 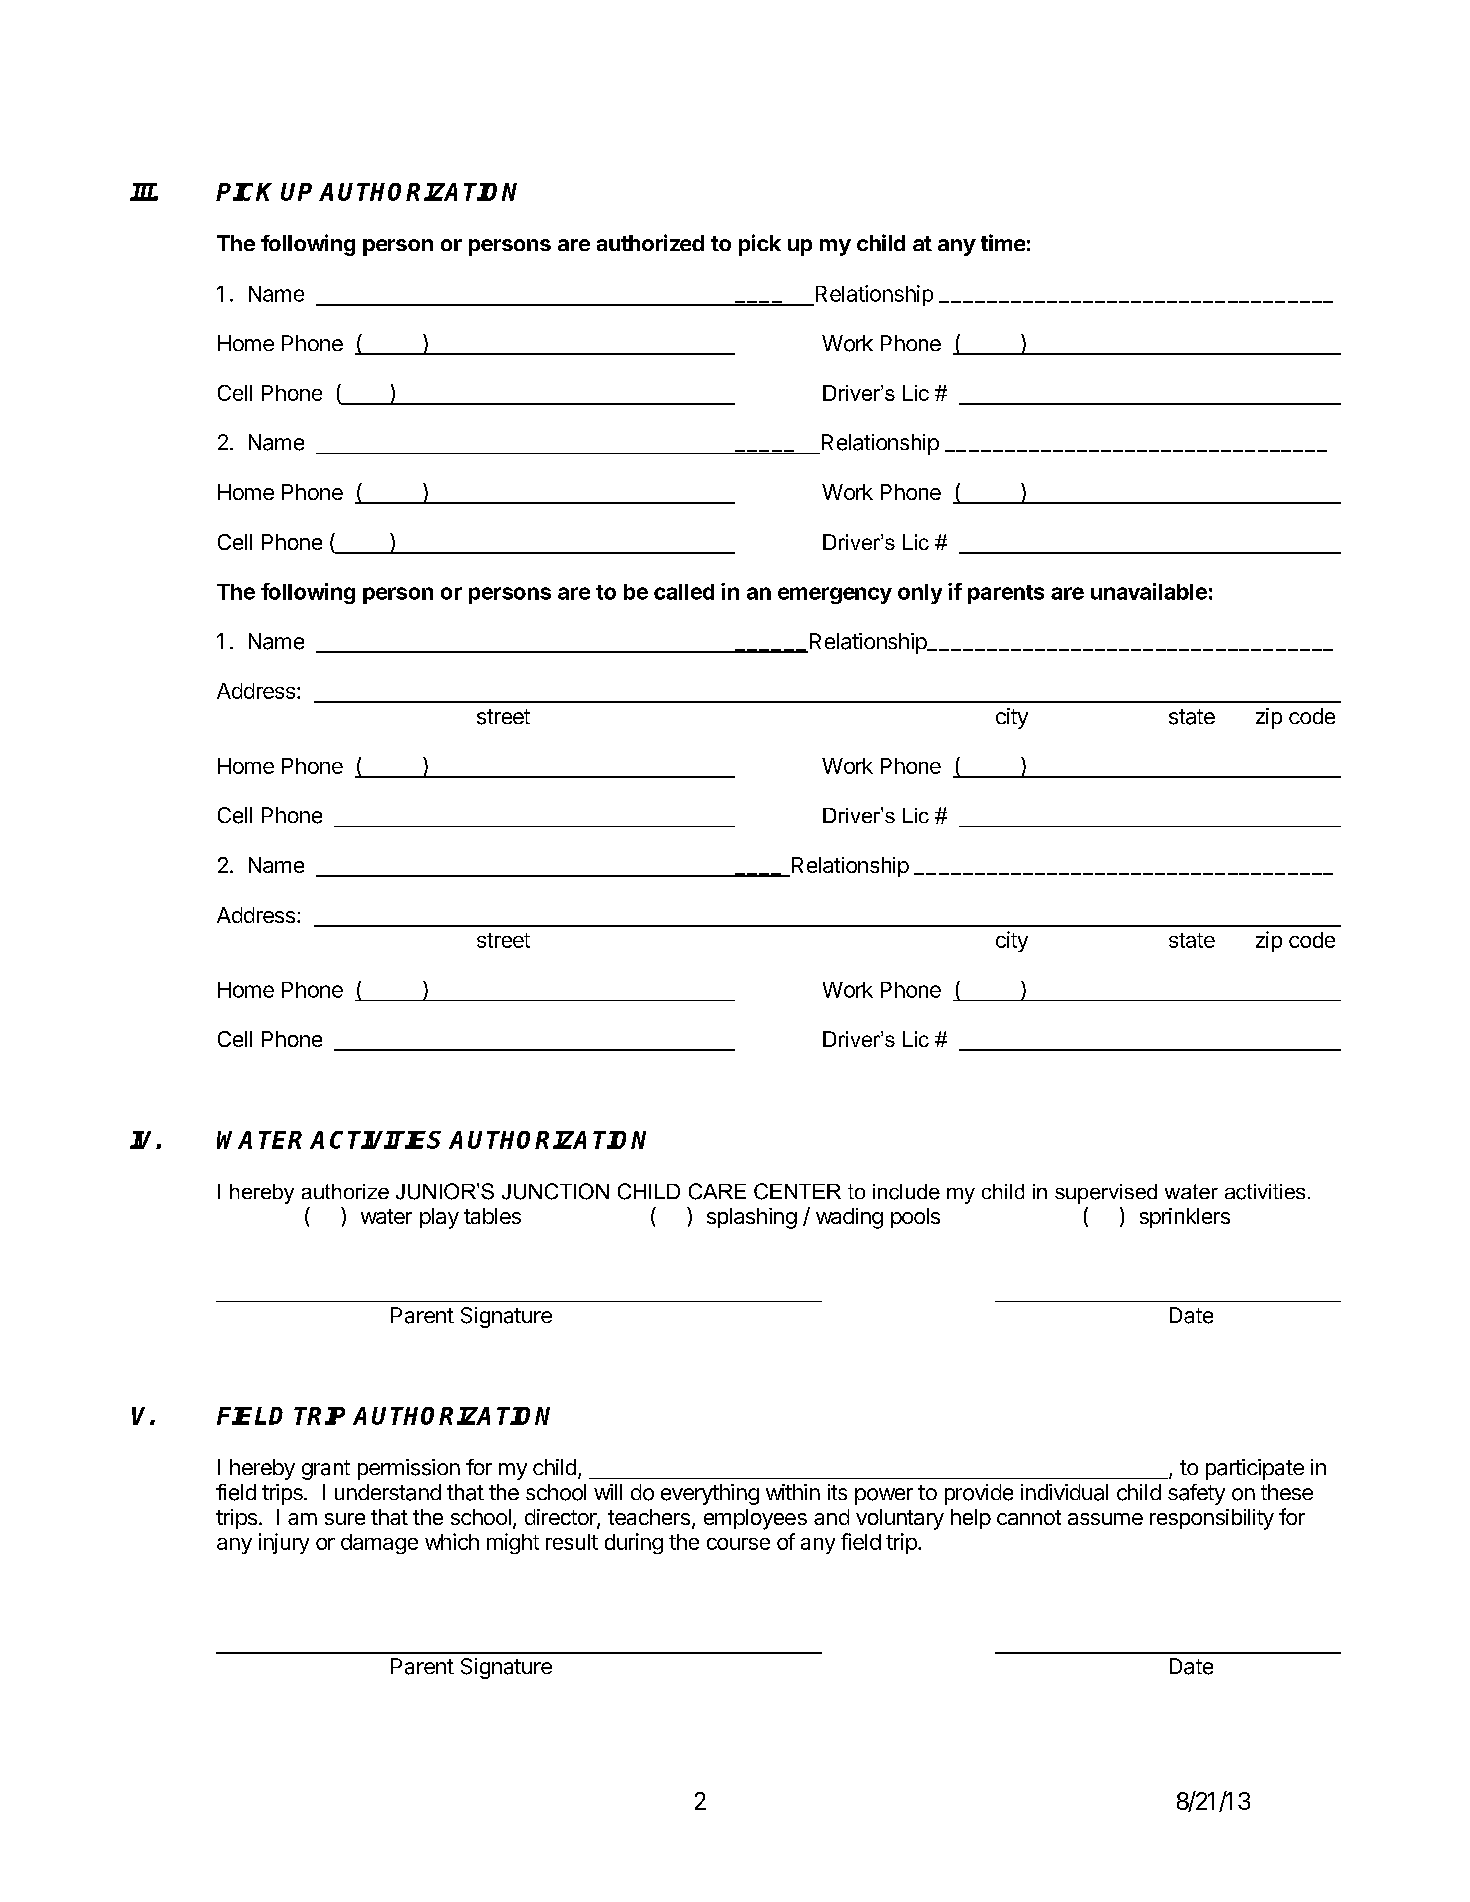 What do you see at coordinates (388, 1492) in the screenshot?
I see `understand` at bounding box center [388, 1492].
